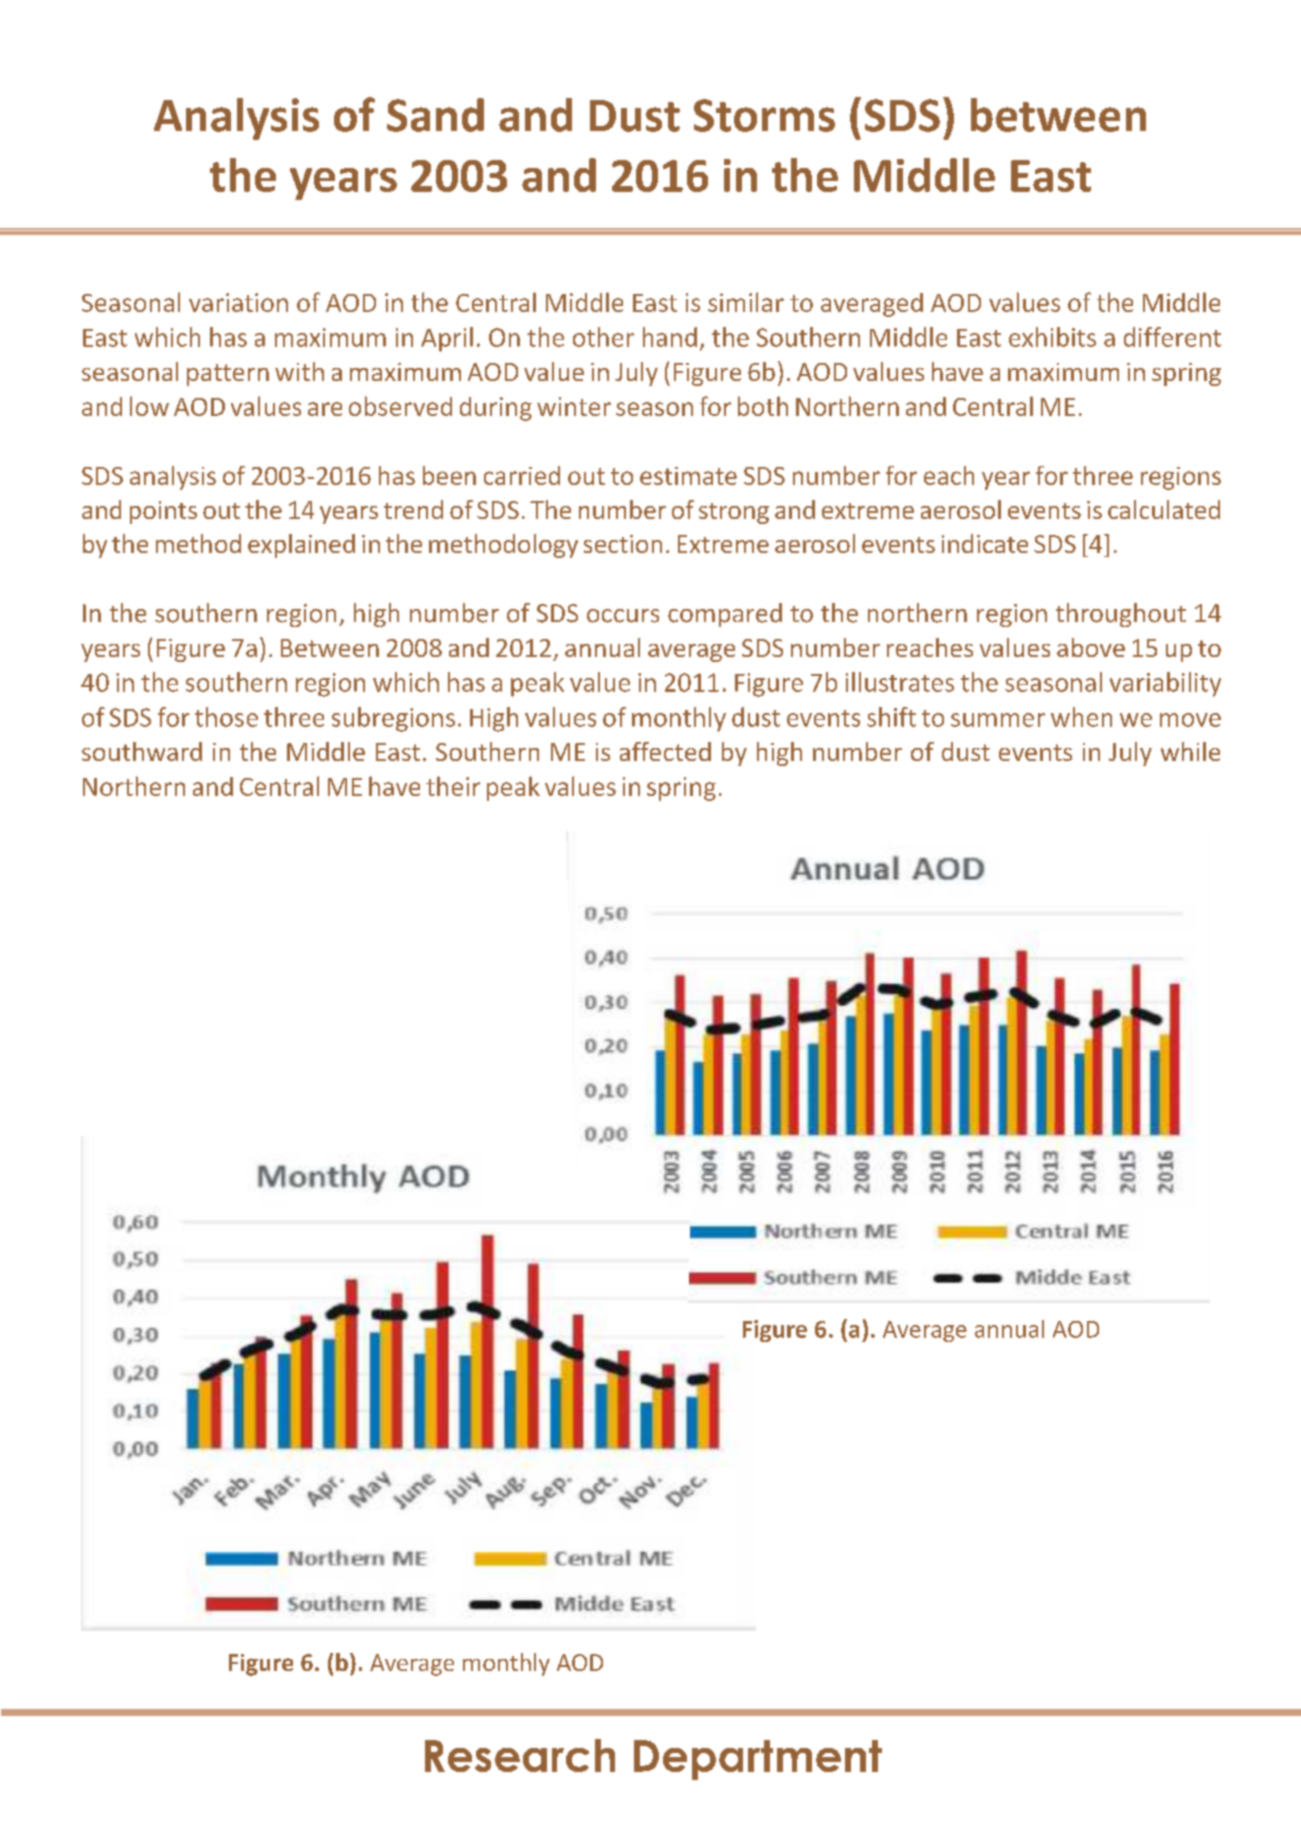 The image size is (1301, 1840). Describe the element at coordinates (238, 302) in the image. I see `variation` at that location.
